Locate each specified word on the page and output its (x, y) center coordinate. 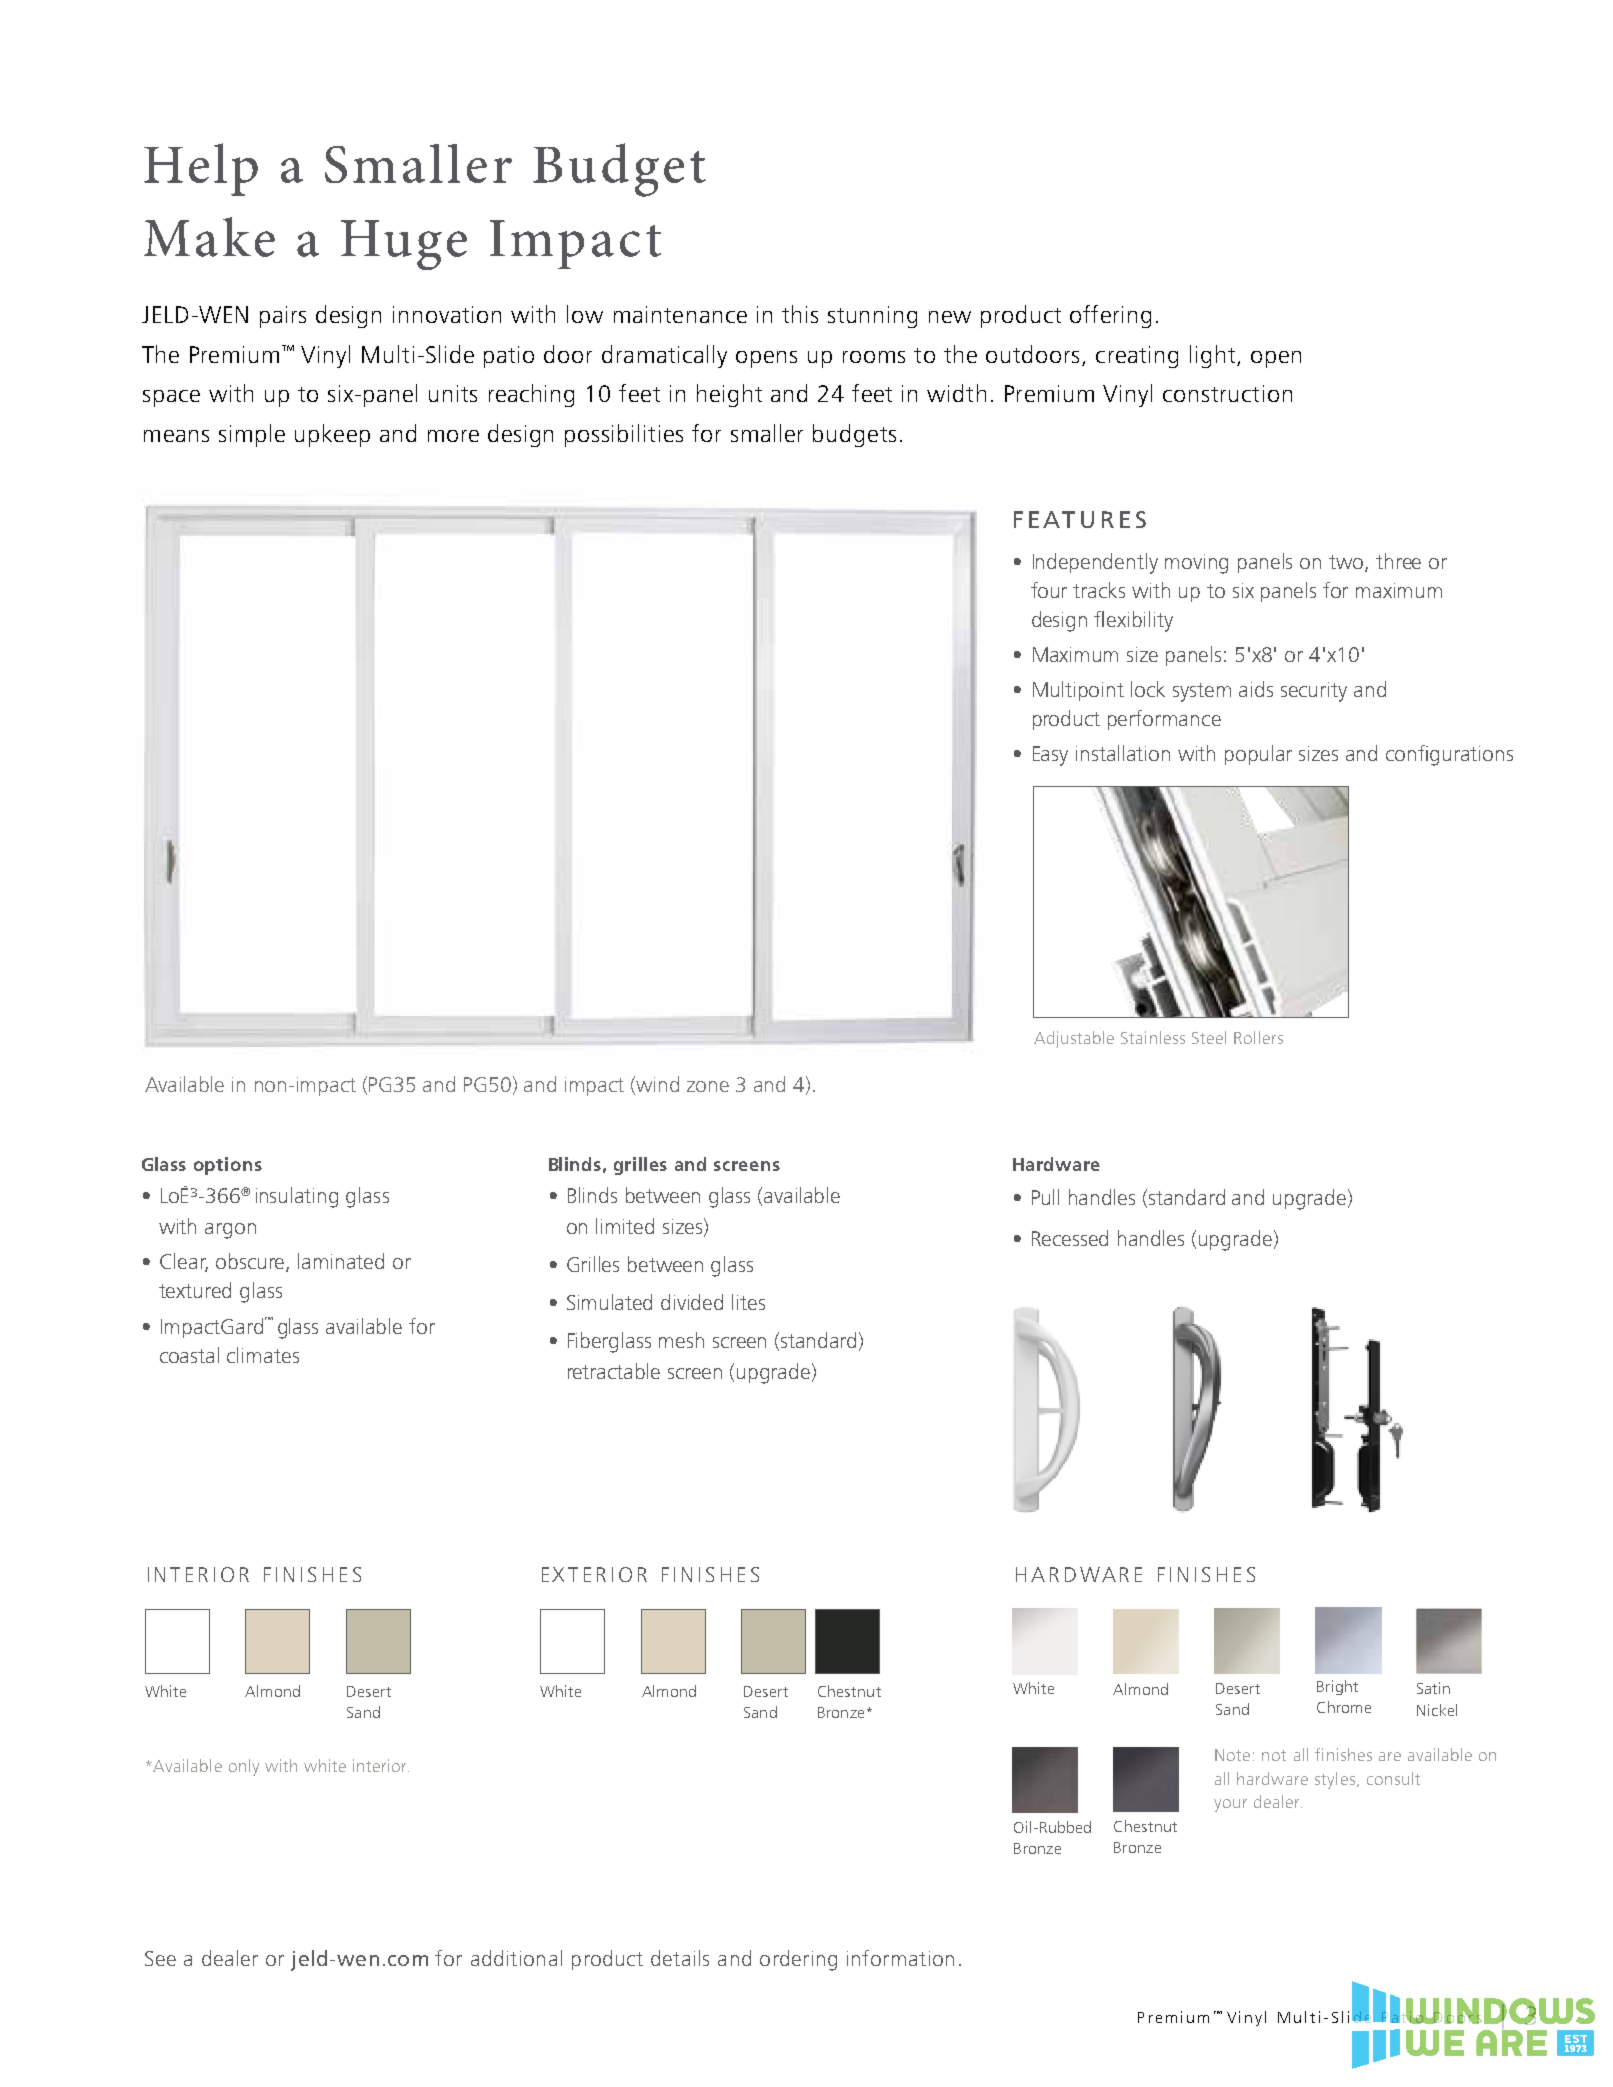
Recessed (1070, 1238)
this (800, 314)
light (1212, 356)
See (160, 1958)
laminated (341, 1261)
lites (748, 1302)
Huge (404, 245)
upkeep (332, 435)
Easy (1050, 756)
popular (1258, 755)
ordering (798, 1960)
